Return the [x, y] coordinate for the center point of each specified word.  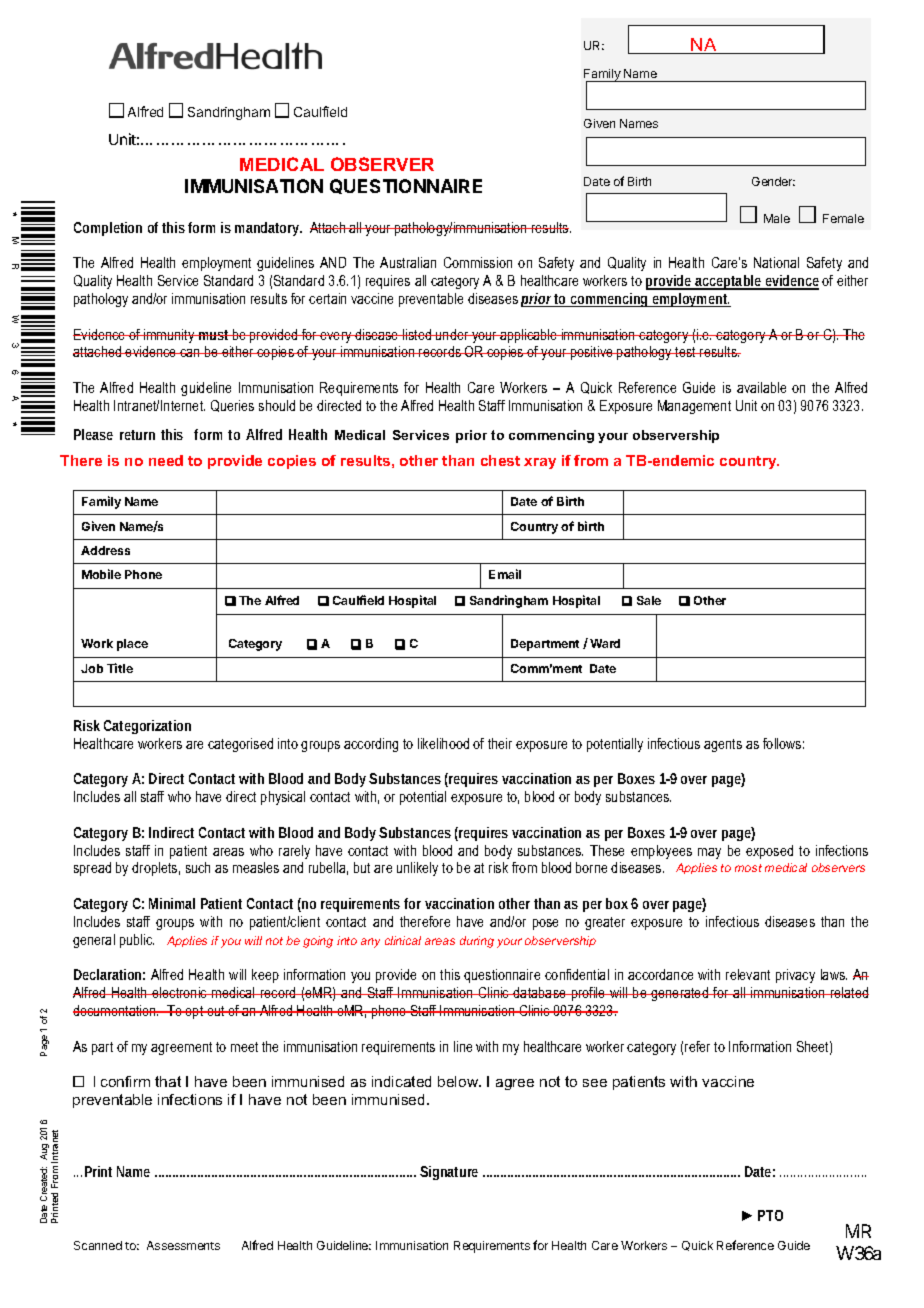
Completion [108, 229]
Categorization [147, 727]
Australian [408, 262]
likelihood [443, 743]
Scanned [98, 1245]
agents [723, 745]
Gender [773, 181]
